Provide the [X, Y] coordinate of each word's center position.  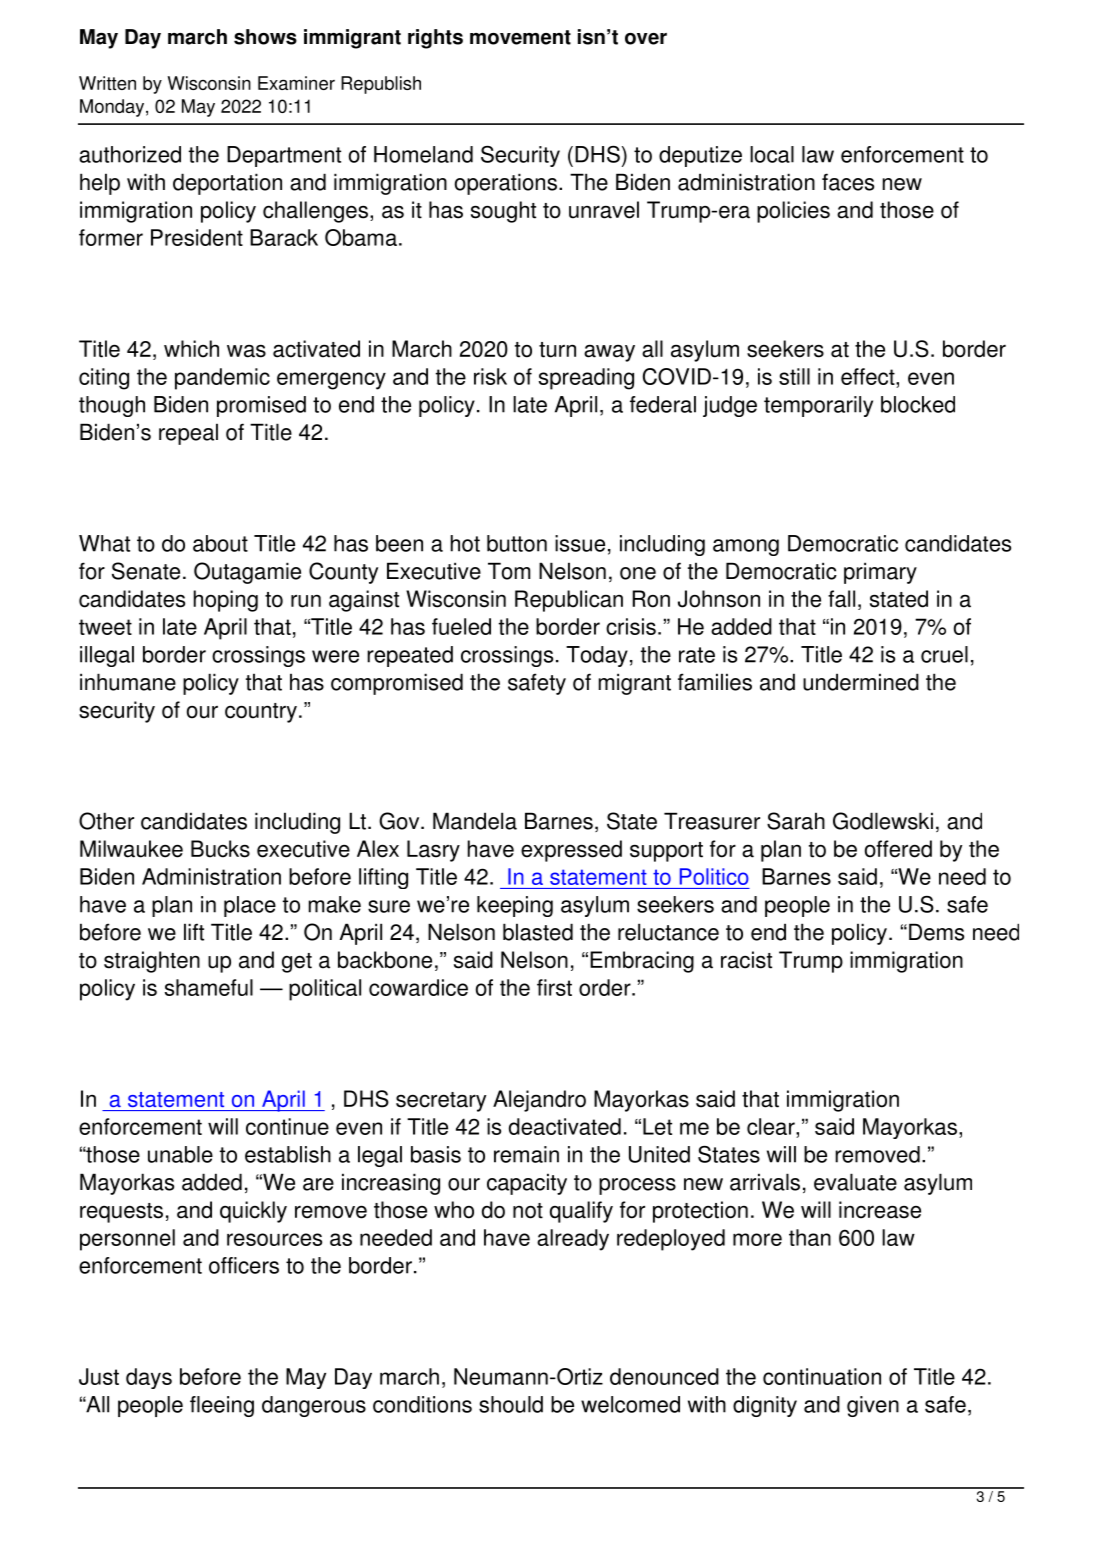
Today [597, 656]
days [149, 1378]
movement [520, 37]
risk [490, 376]
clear [772, 1126]
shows [265, 37]
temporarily [818, 406]
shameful [209, 987]
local [772, 154]
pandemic [222, 379]
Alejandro [539, 1101]
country [261, 713]
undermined [861, 682]
